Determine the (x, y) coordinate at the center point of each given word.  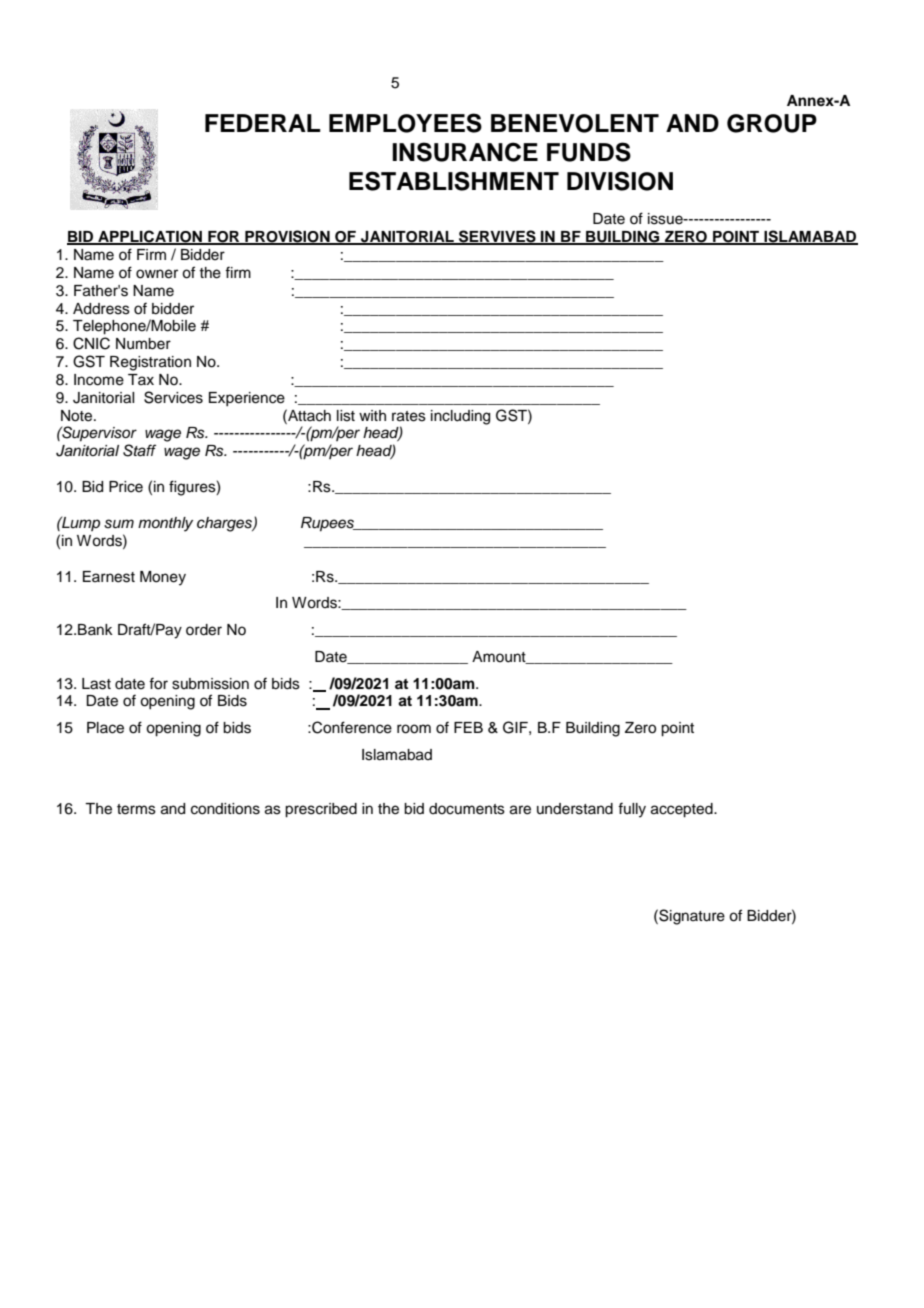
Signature (691, 917)
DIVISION (620, 181)
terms (136, 809)
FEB (468, 727)
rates (409, 416)
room (414, 729)
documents (467, 809)
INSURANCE (465, 152)
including (460, 417)
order (204, 630)
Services (173, 397)
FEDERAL (263, 123)
